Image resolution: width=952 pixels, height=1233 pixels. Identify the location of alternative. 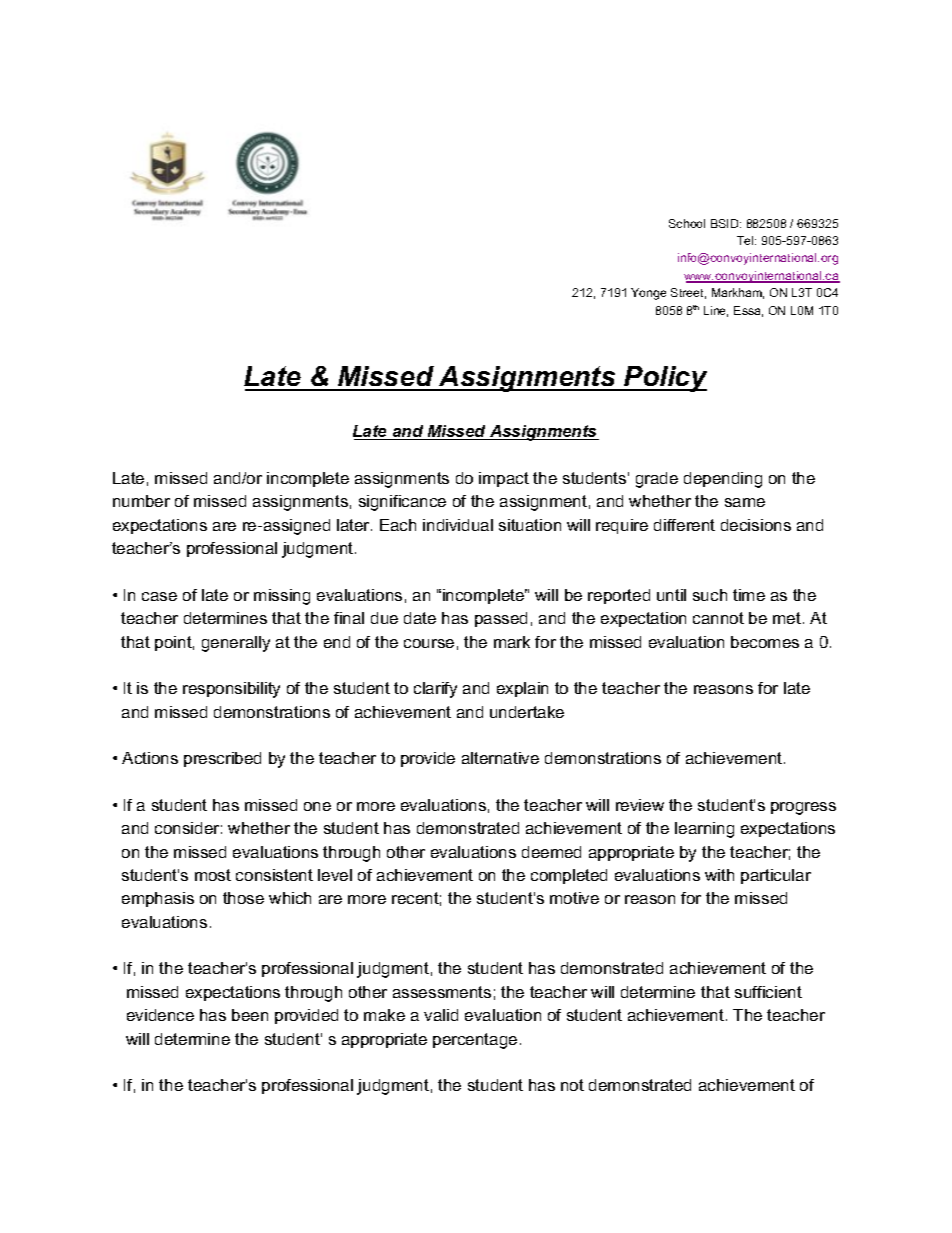
(500, 758).
